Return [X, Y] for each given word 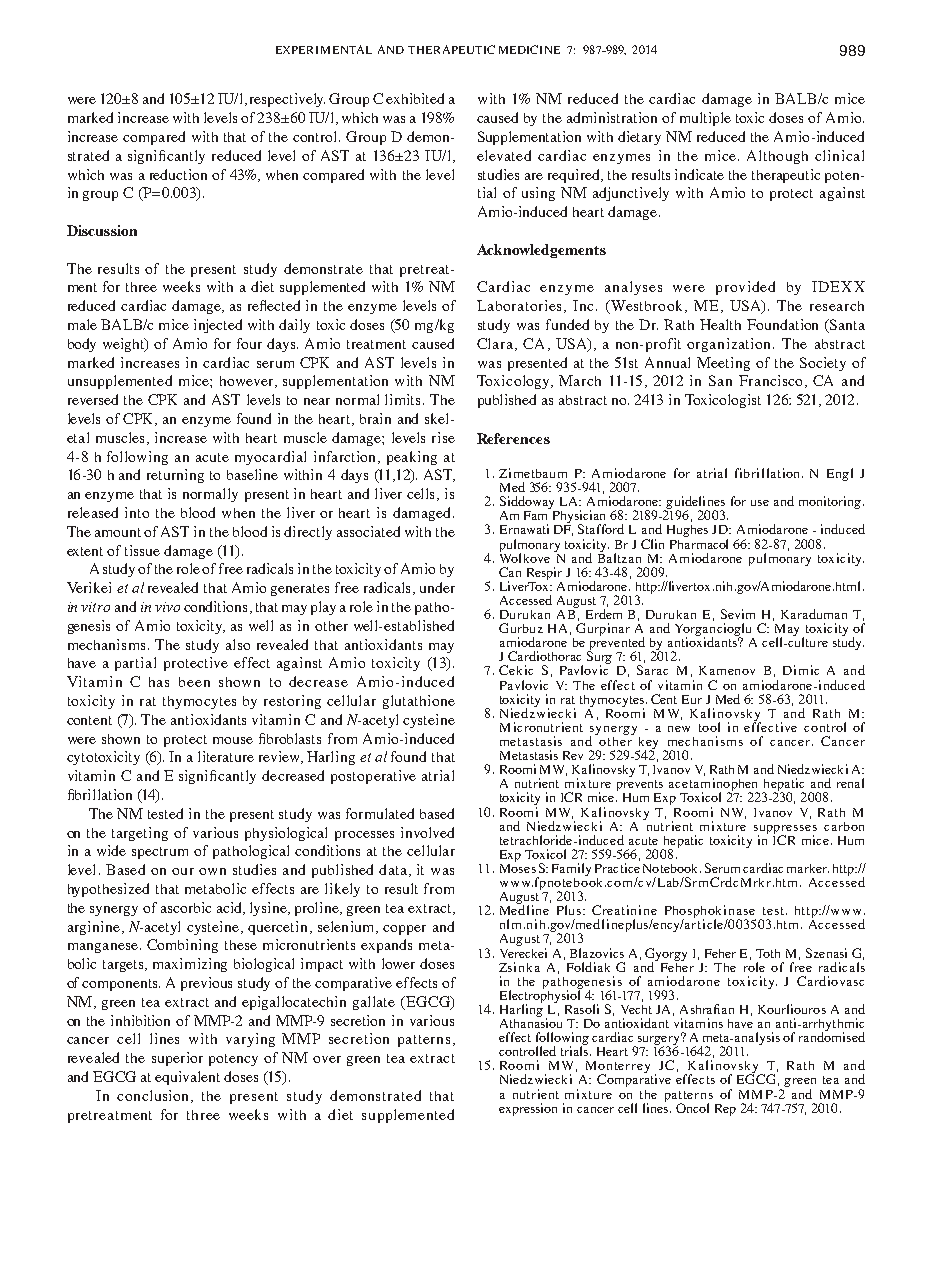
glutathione [419, 702]
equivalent [187, 1078]
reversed [93, 399]
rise [443, 437]
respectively [287, 100]
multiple [705, 119]
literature [226, 756]
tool [709, 727]
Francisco [772, 381]
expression [528, 1109]
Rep [725, 1110]
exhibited [415, 98]
